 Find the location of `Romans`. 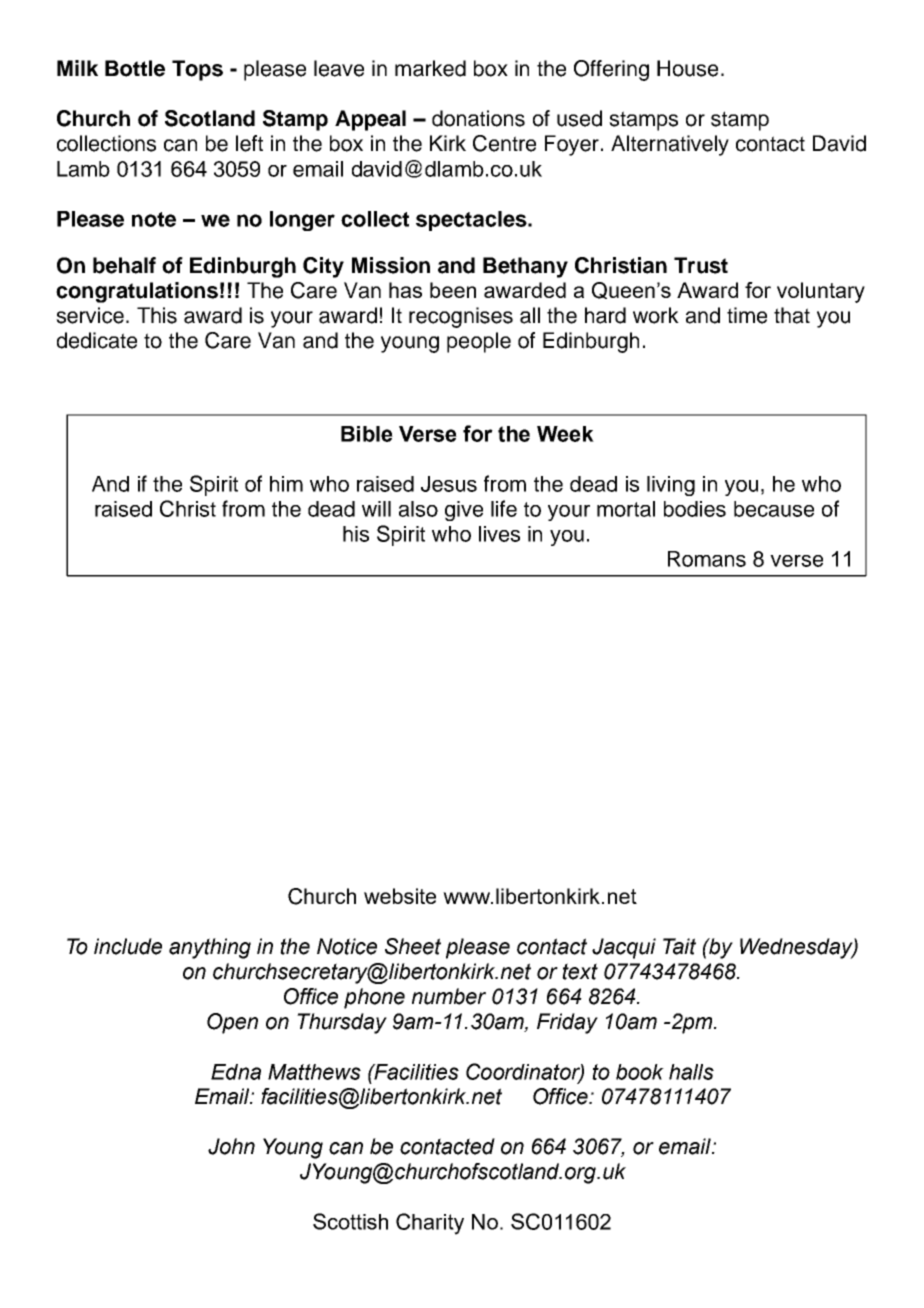

Romans is located at coordinates (707, 559).
